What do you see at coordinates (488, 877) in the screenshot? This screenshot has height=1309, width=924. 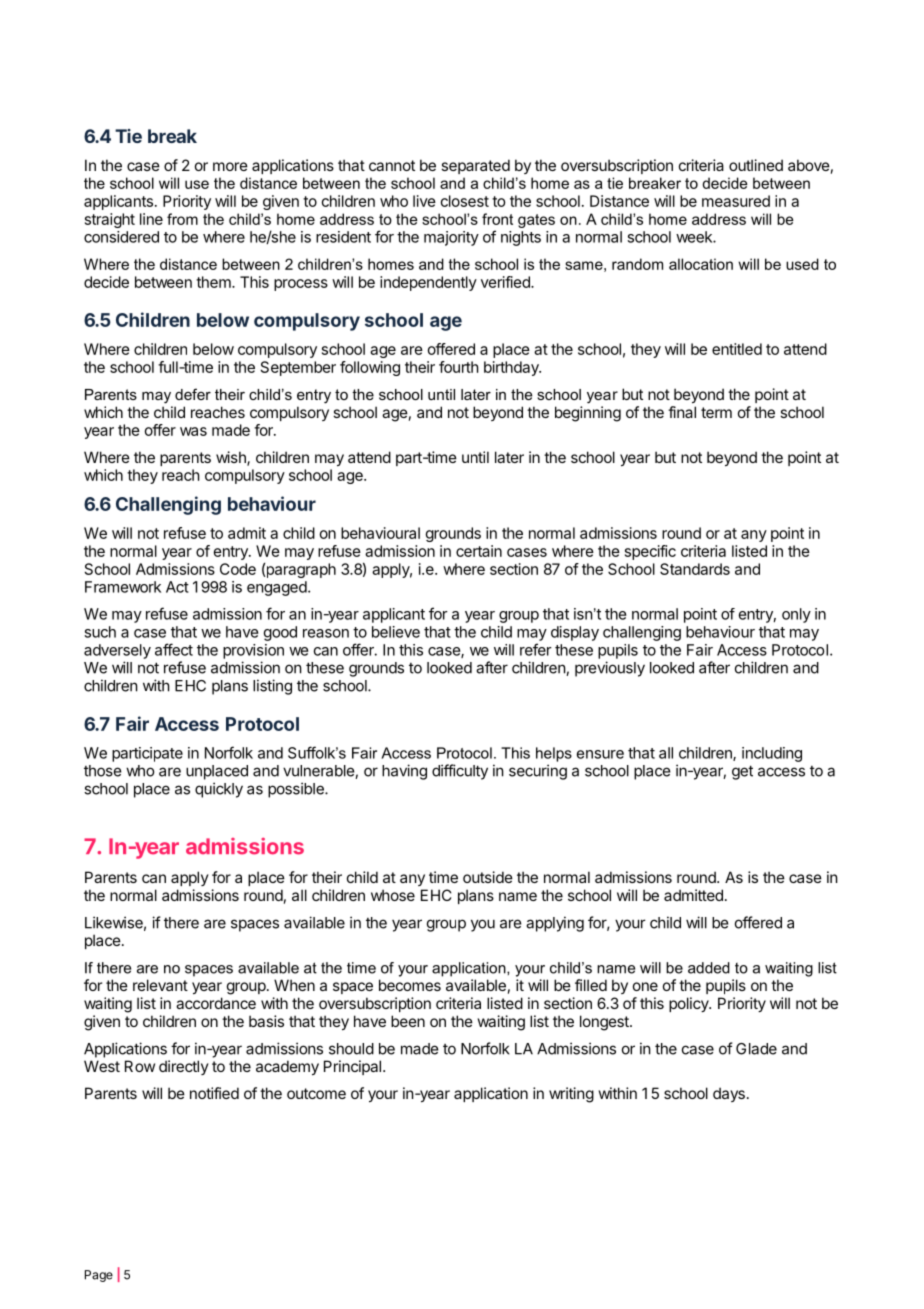 I see `outside` at bounding box center [488, 877].
